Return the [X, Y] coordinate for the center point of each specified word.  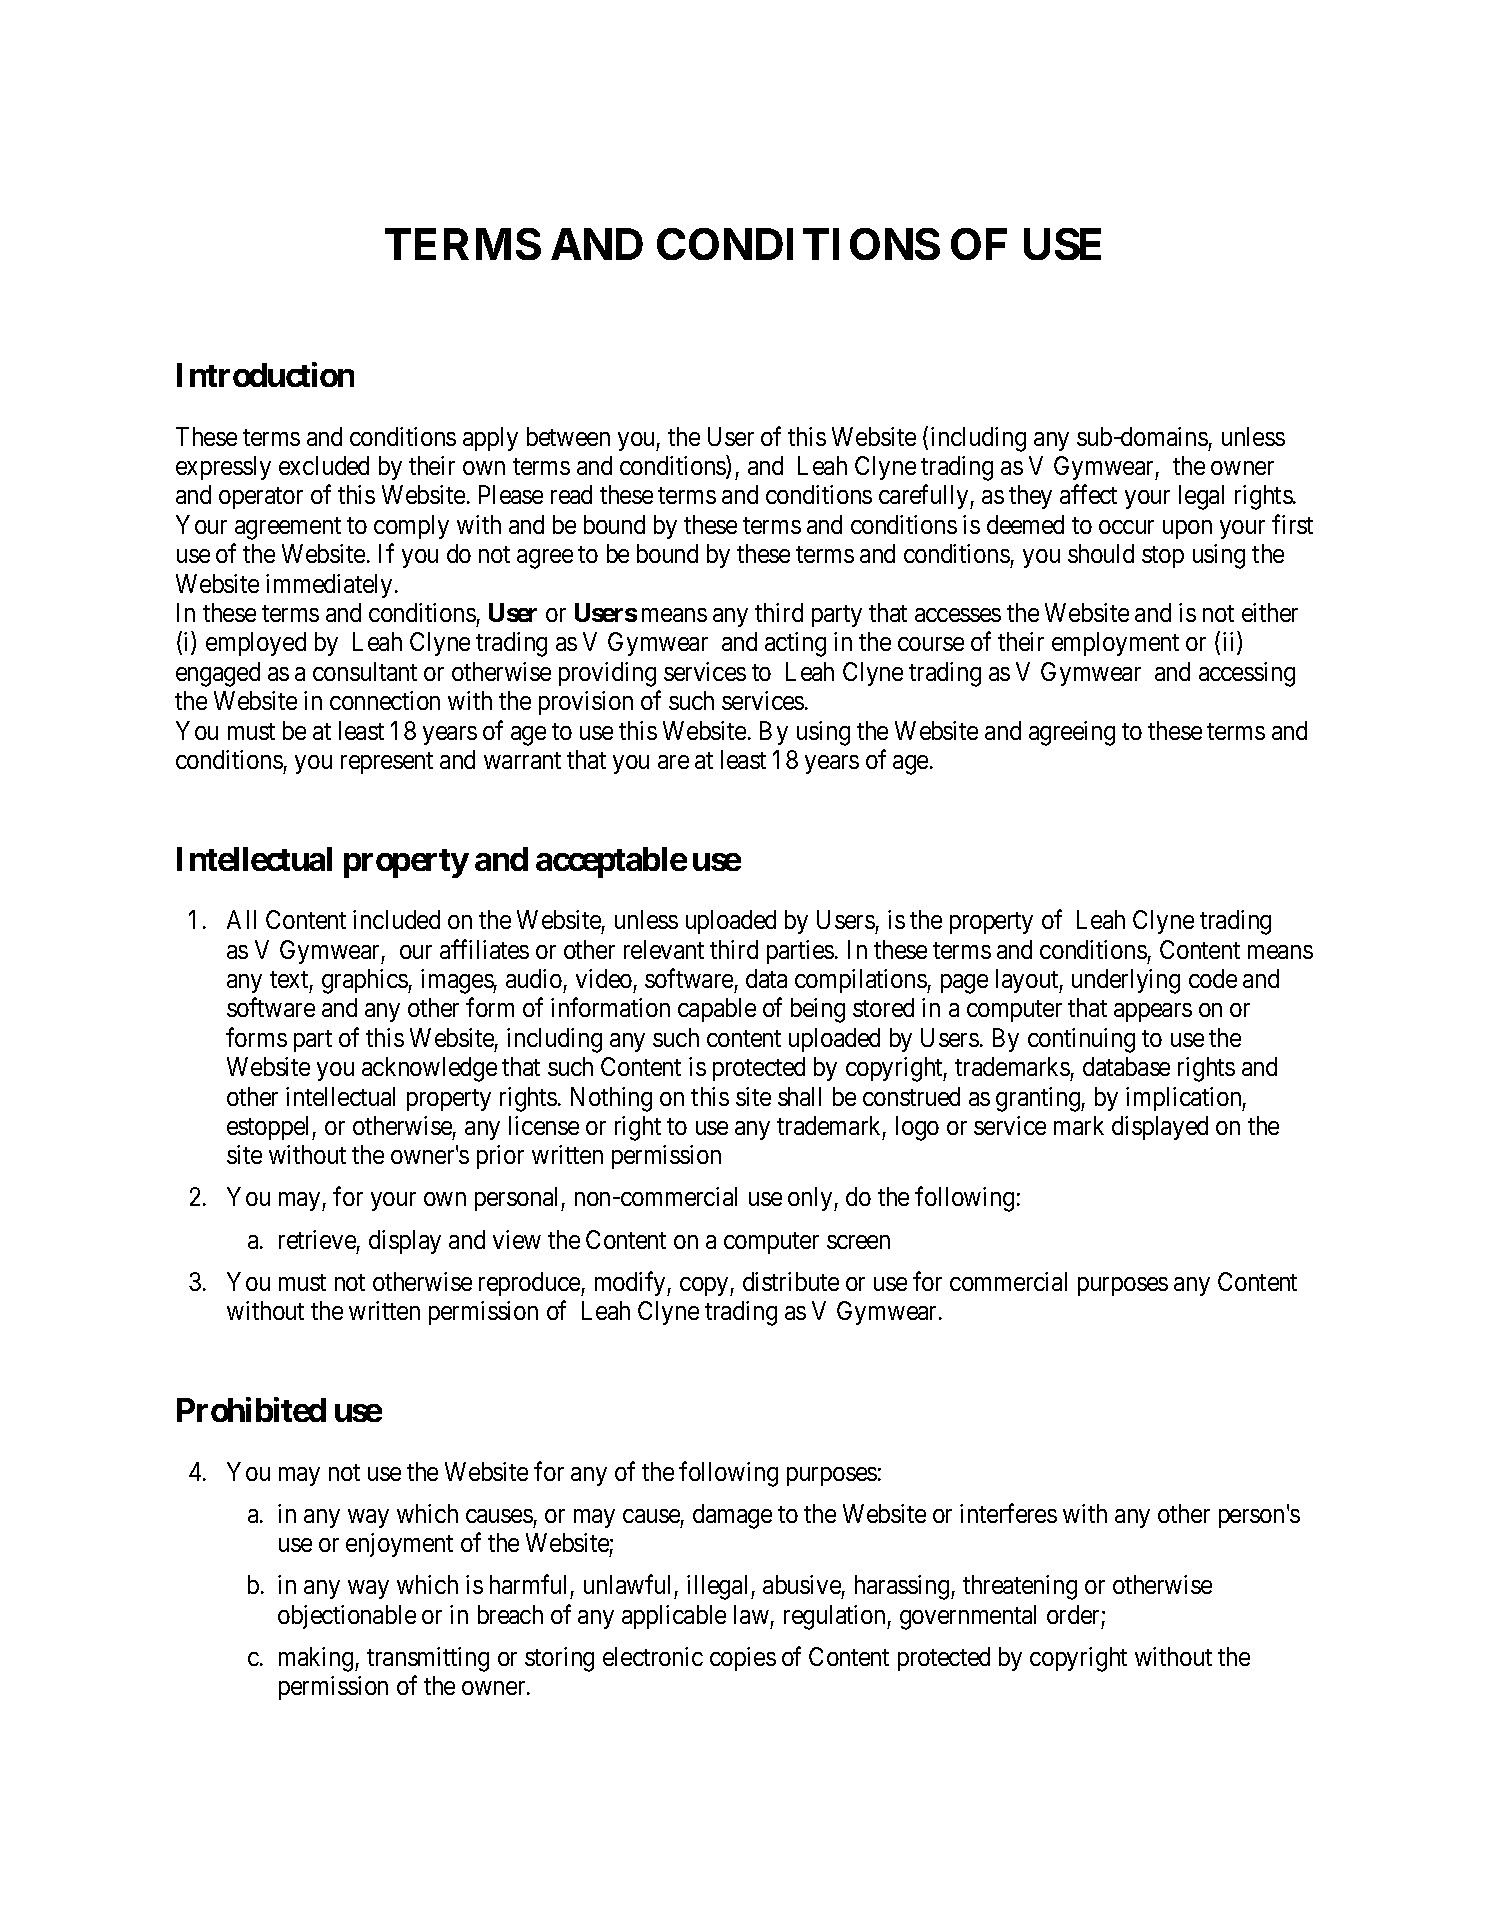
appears [1153, 1013]
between [568, 436]
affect [1088, 494]
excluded [324, 465]
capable [717, 1010]
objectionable [347, 1617]
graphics [365, 981]
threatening [1020, 1587]
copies [743, 1659]
